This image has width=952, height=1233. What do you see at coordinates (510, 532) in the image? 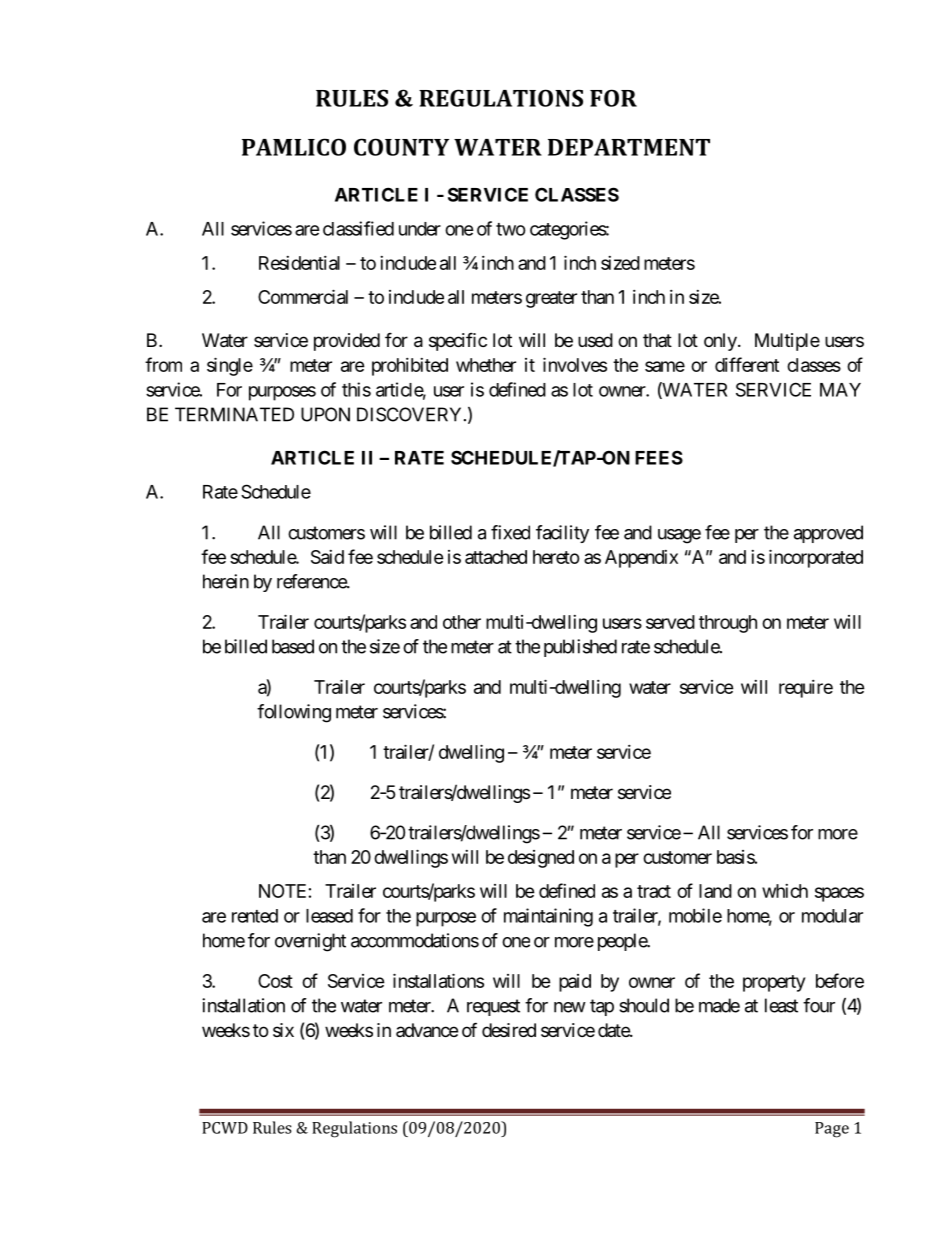
I see `fixed` at bounding box center [510, 532].
